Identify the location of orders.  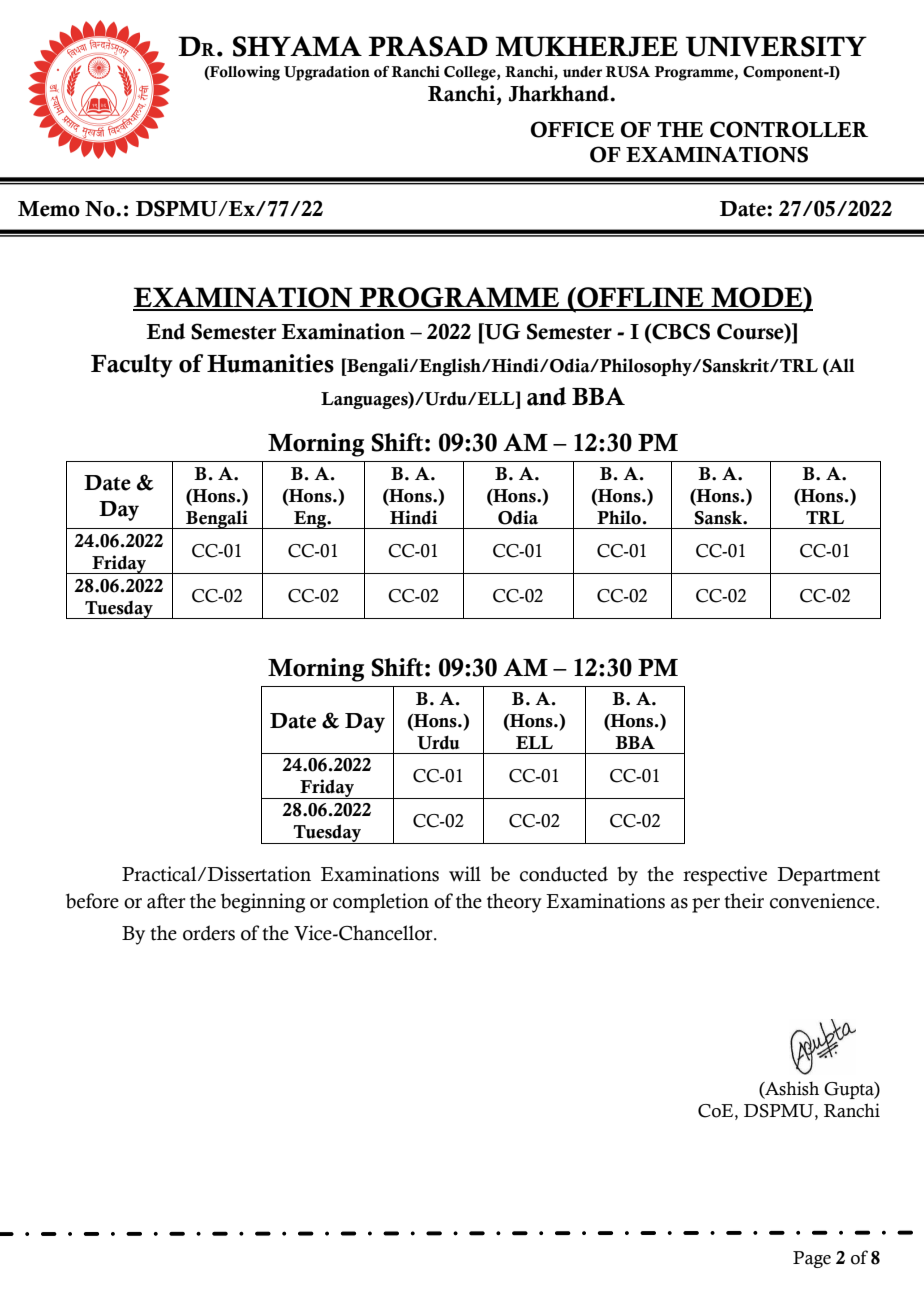
(209, 933).
